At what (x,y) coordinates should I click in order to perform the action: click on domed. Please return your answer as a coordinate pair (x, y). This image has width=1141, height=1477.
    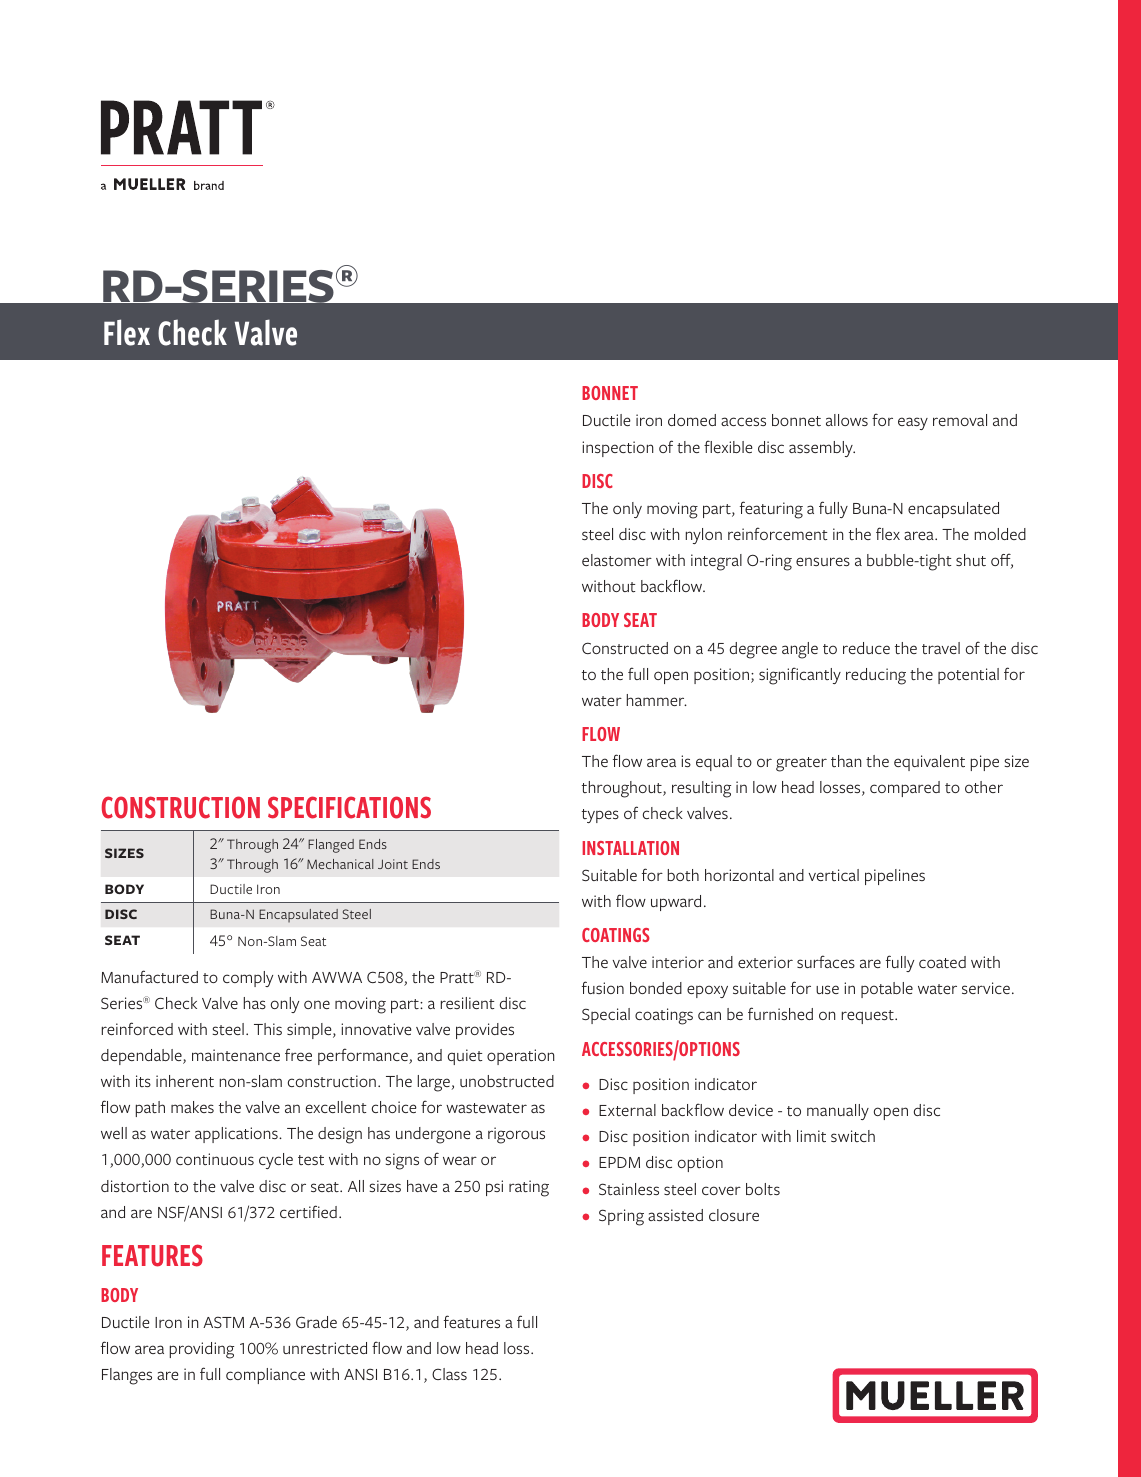
    Looking at the image, I should click on (692, 420).
